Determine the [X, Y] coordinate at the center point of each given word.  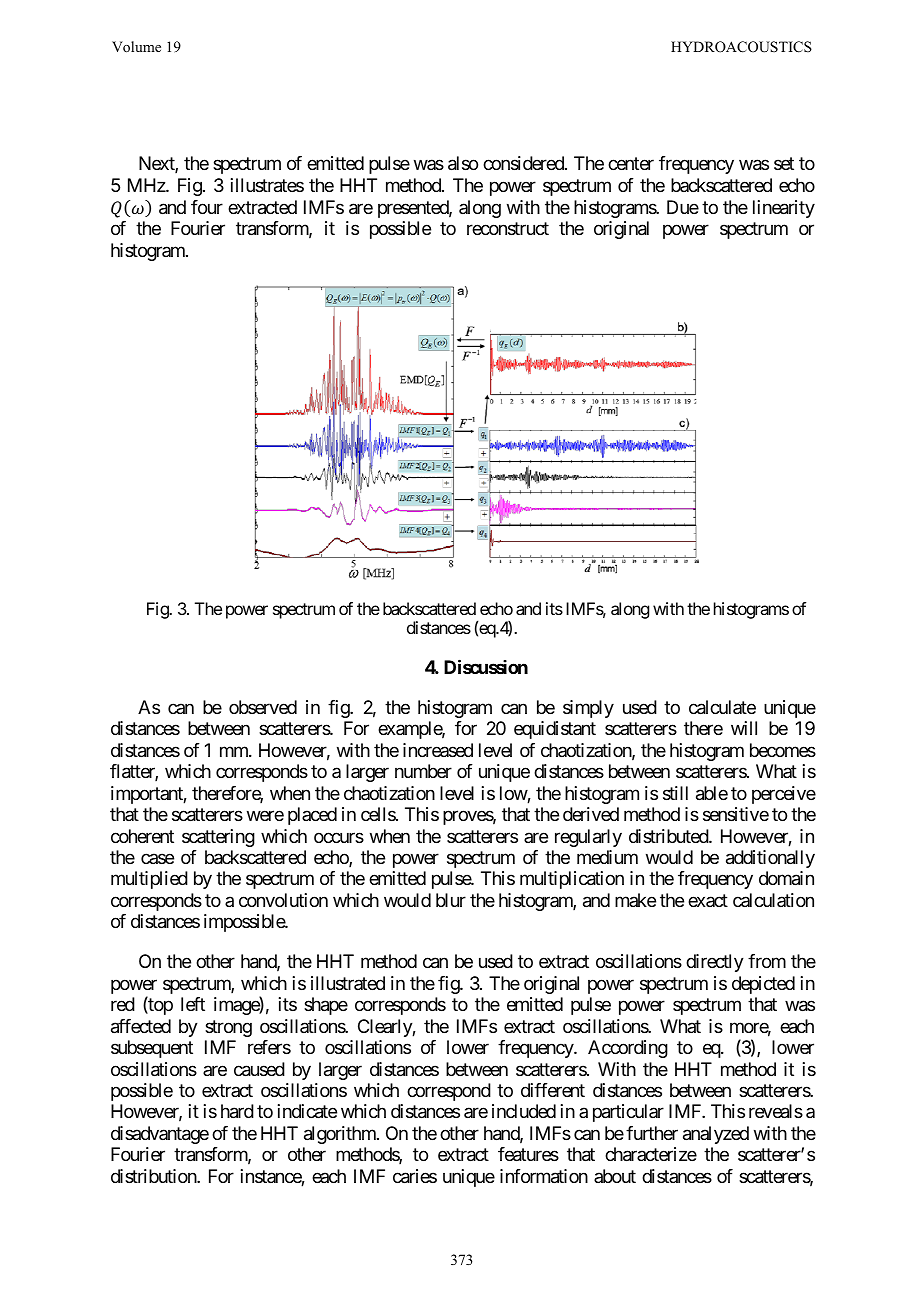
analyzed [716, 1135]
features [528, 1154]
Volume [136, 46]
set [784, 164]
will [744, 728]
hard [237, 1111]
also [463, 163]
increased [438, 750]
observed [263, 707]
